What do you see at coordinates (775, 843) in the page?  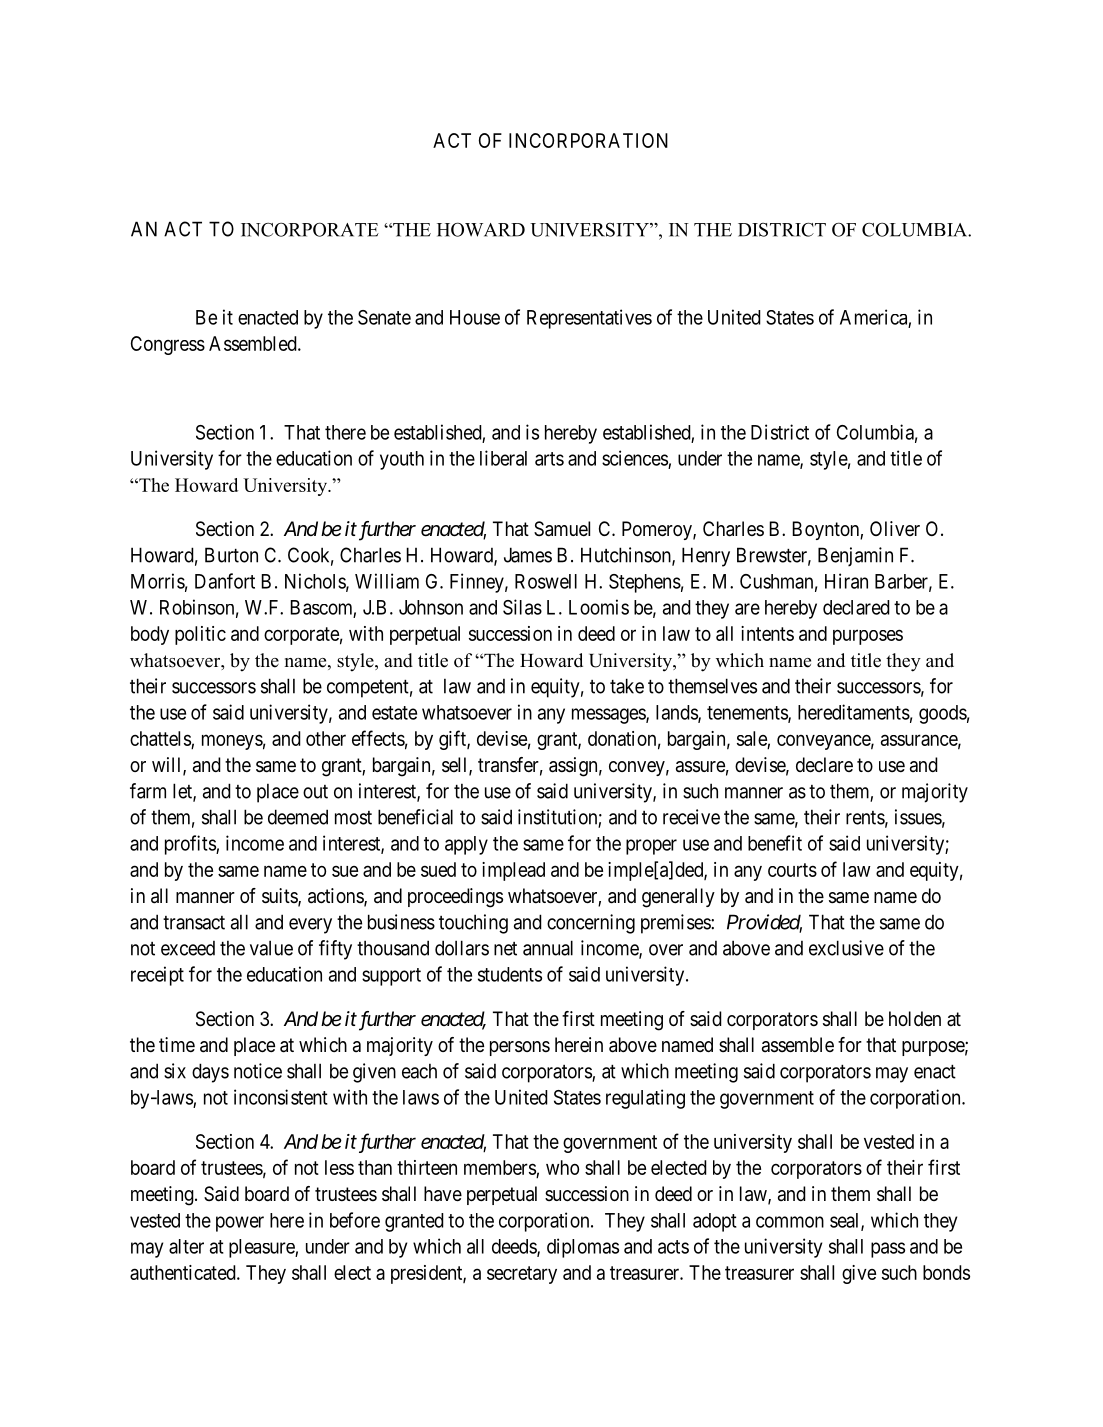 I see `benefit` at bounding box center [775, 843].
